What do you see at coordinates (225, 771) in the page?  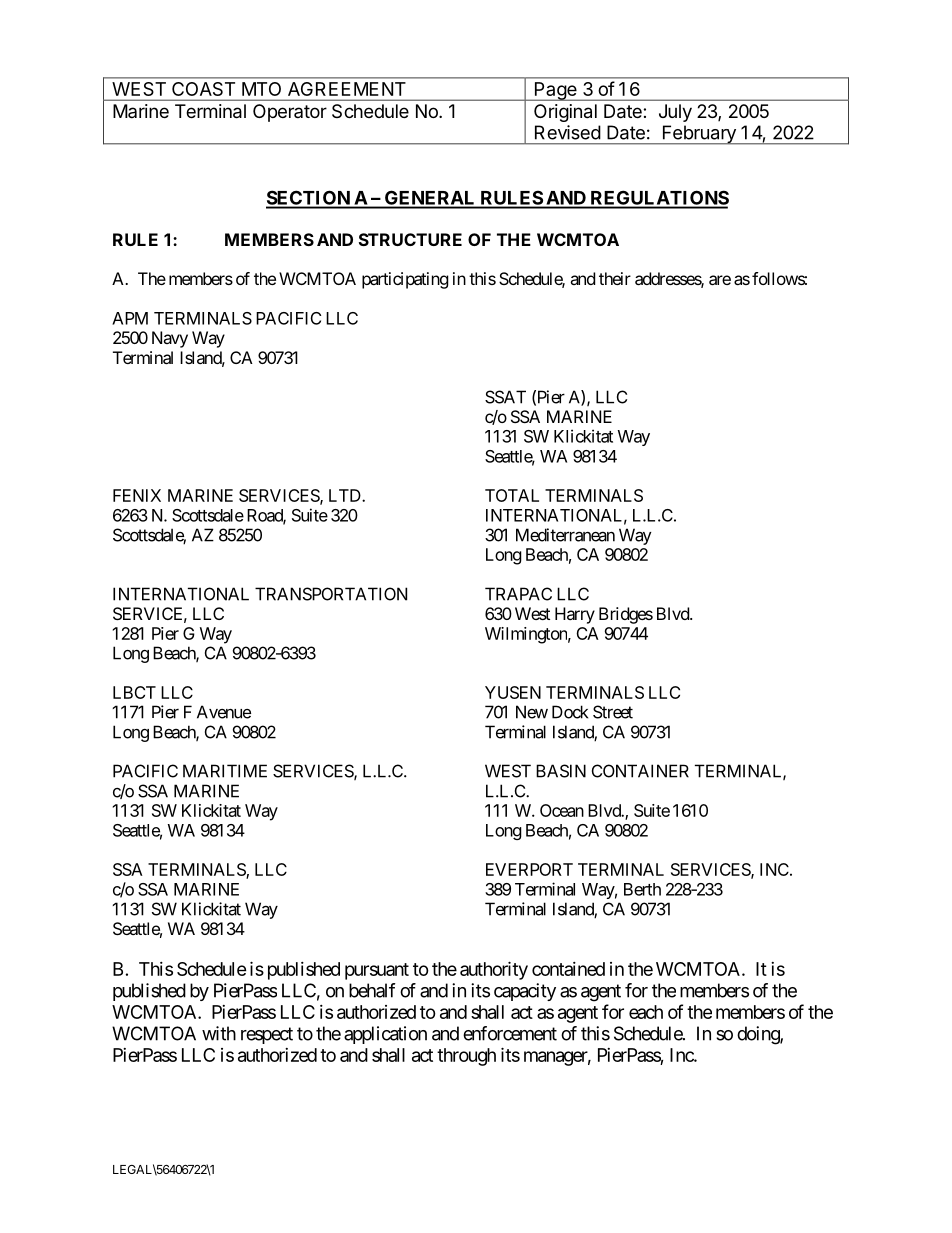 I see `MARITIME` at bounding box center [225, 771].
